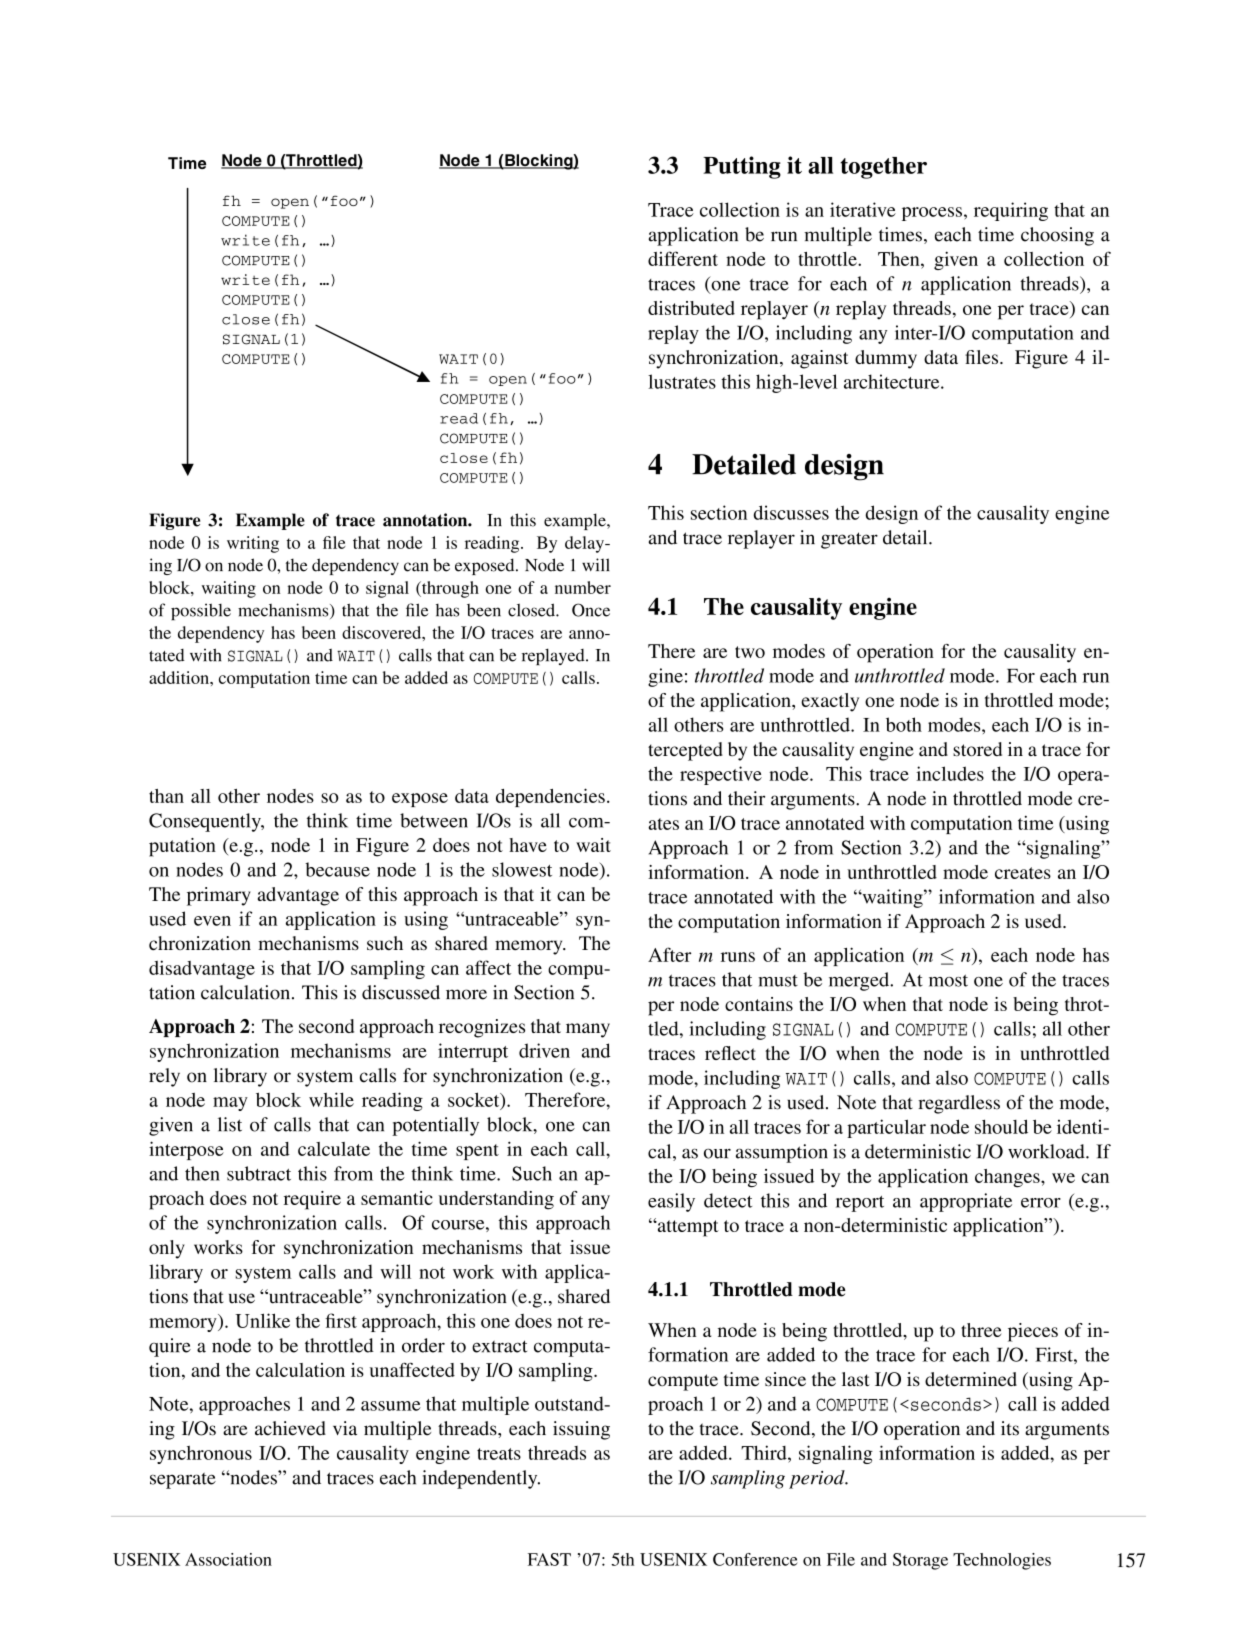 The image size is (1257, 1627). What do you see at coordinates (201, 611) in the screenshot?
I see `possible` at bounding box center [201, 611].
